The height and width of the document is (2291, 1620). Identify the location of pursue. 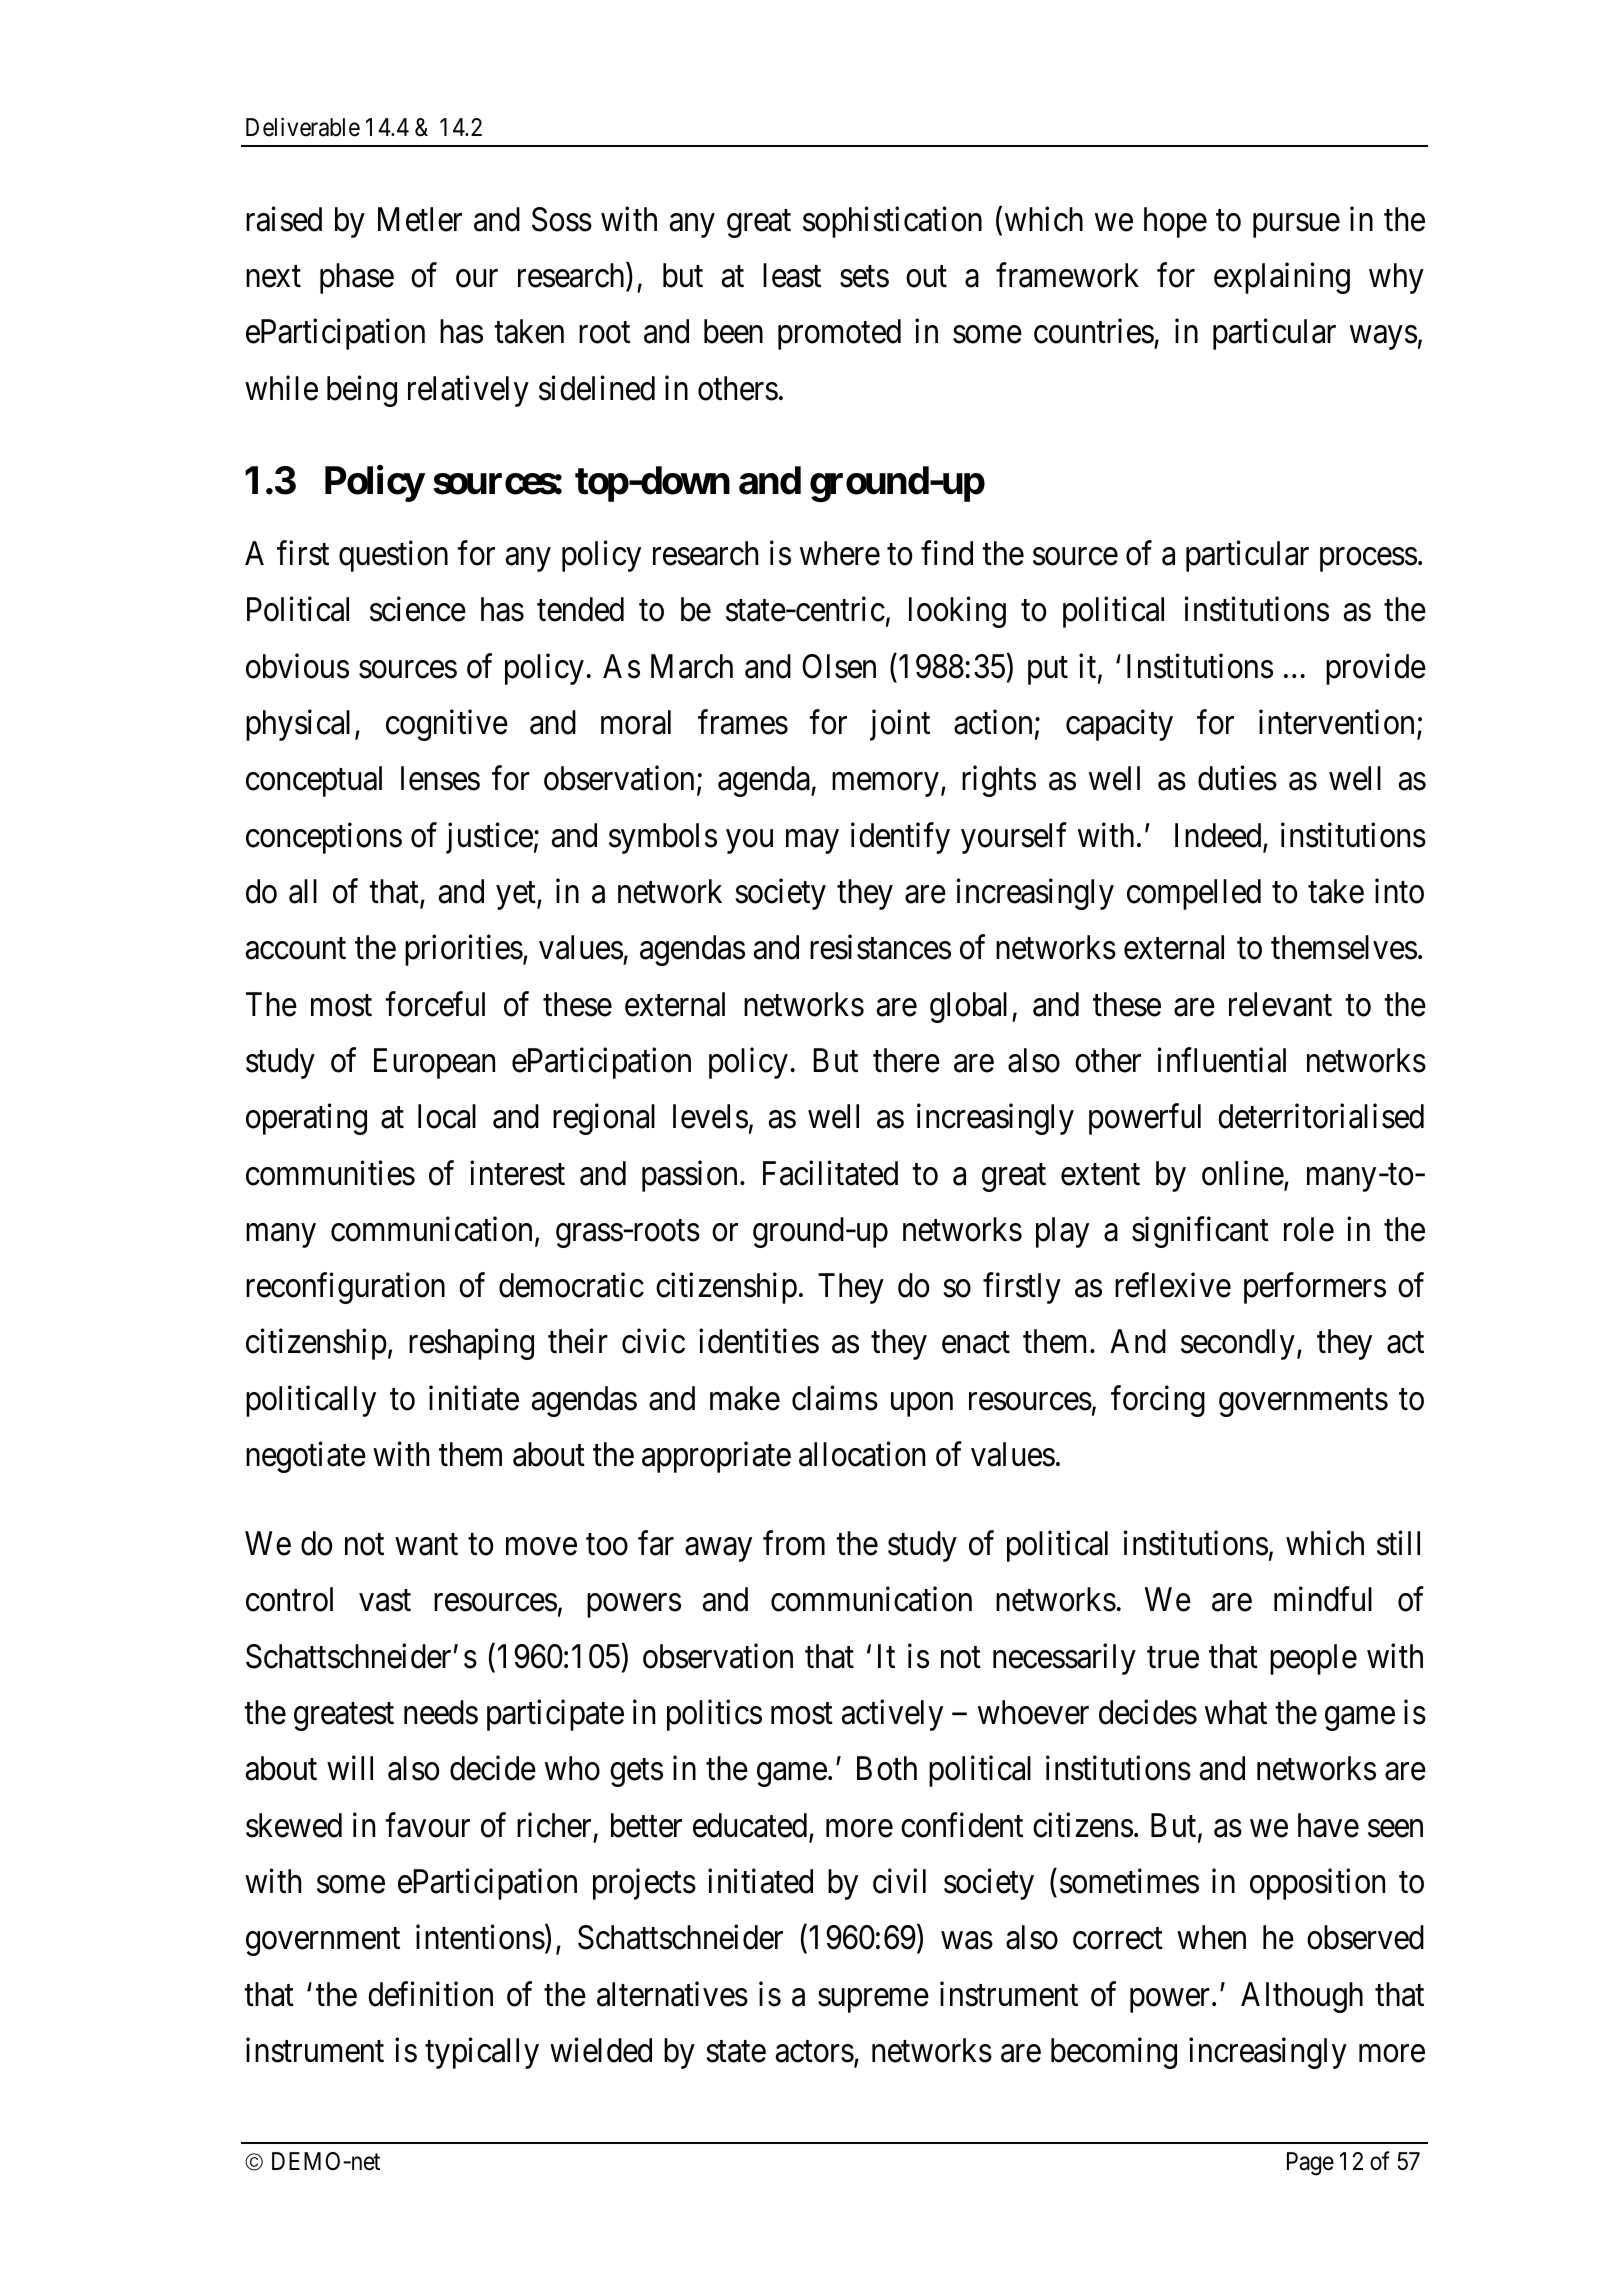
(1296, 226).
